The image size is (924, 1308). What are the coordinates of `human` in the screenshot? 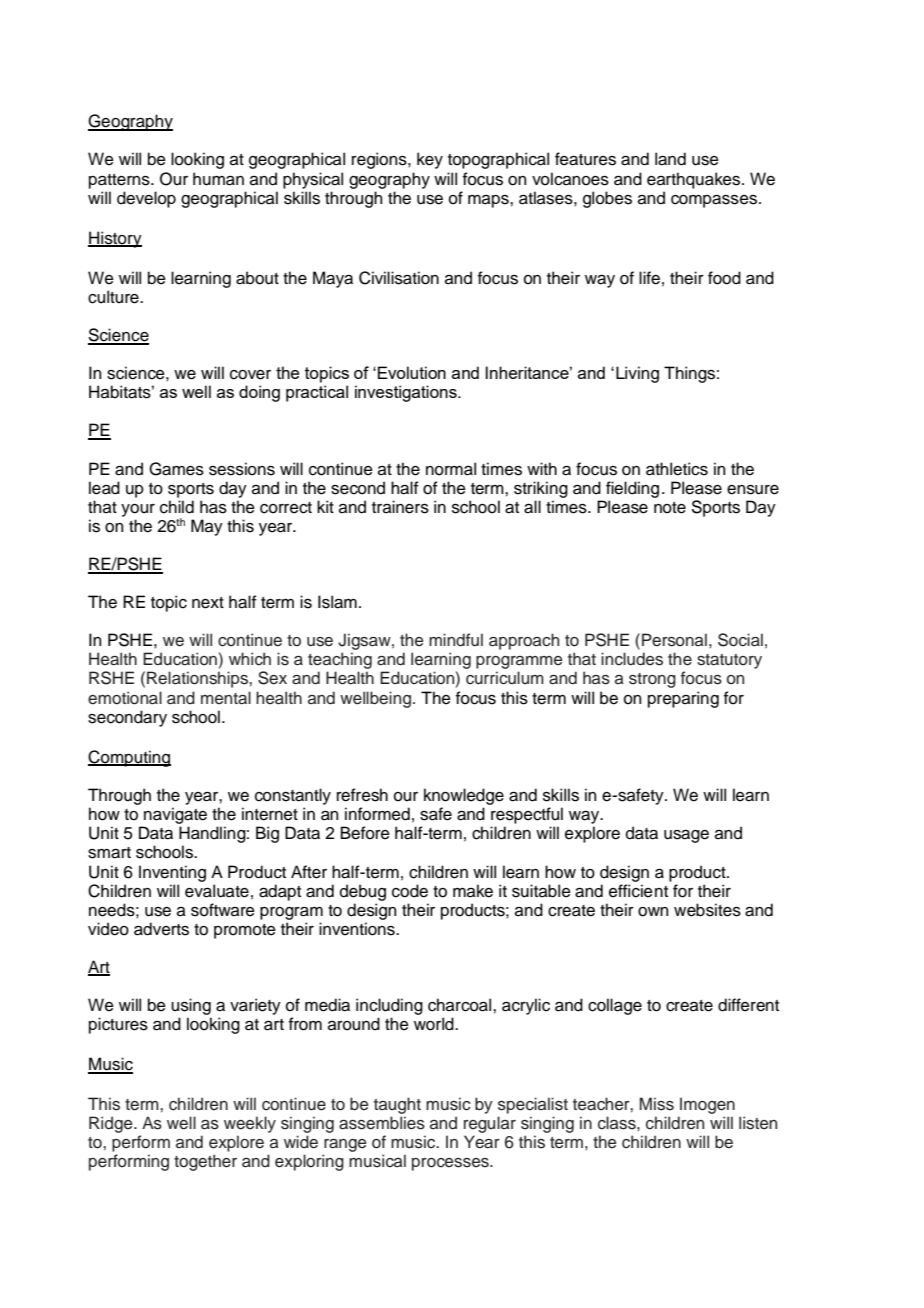 It's located at (218, 179).
